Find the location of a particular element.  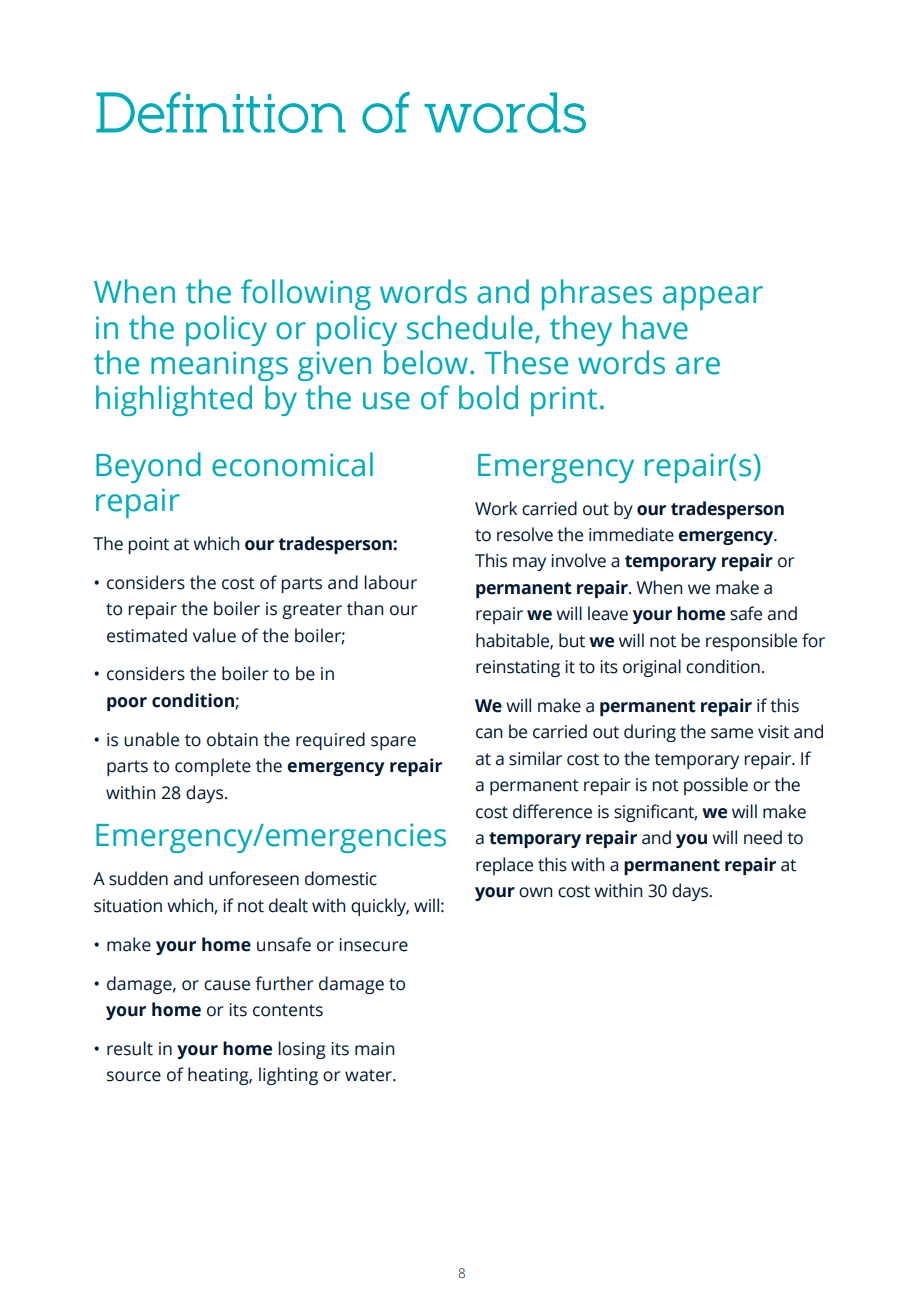

Definition is located at coordinates (221, 112).
